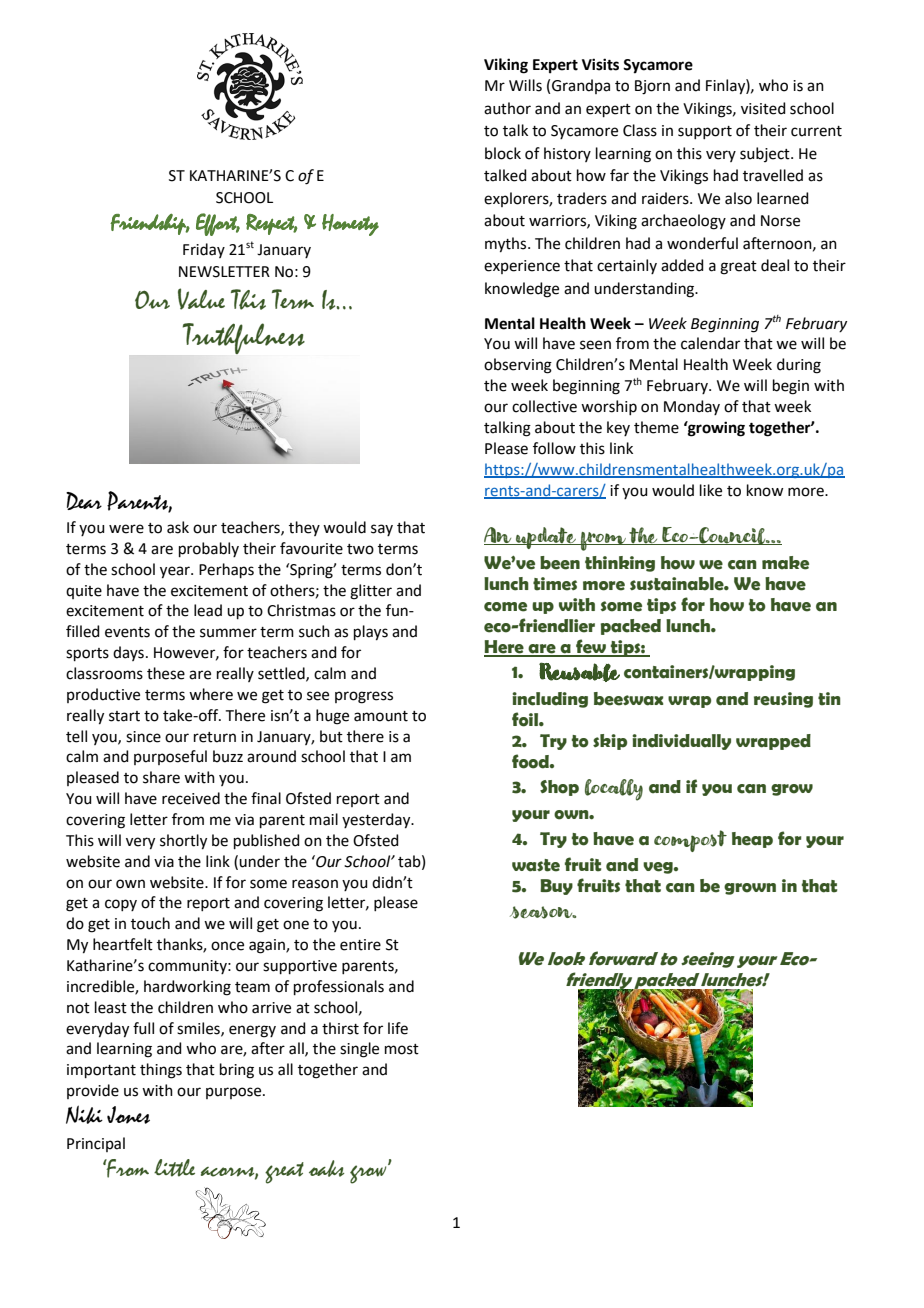 The image size is (924, 1308). What do you see at coordinates (208, 610) in the image?
I see `lead` at bounding box center [208, 610].
